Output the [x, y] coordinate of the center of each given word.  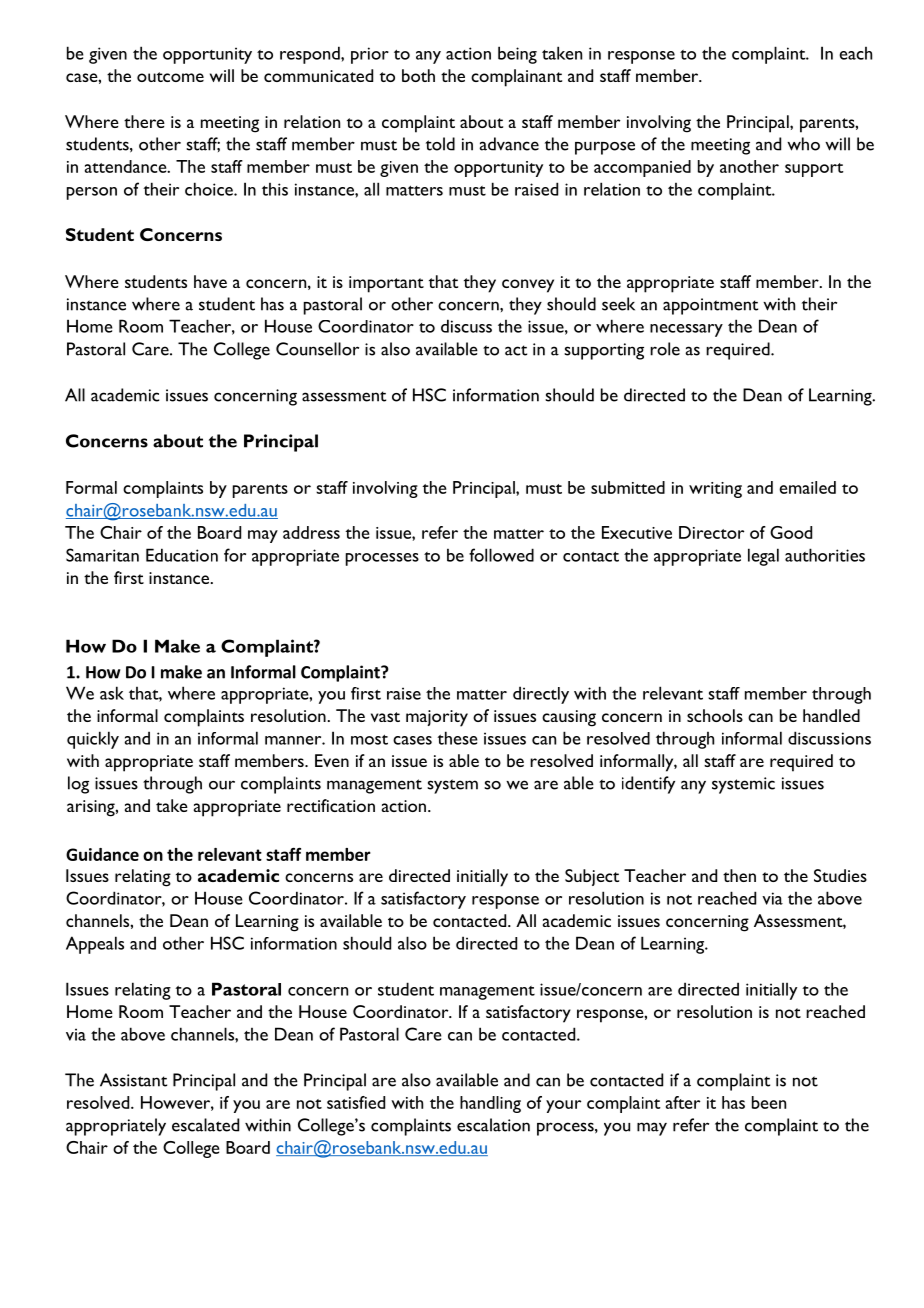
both [418, 75]
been [769, 1102]
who [803, 144]
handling [490, 1104]
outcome [170, 77]
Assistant [133, 1080]
